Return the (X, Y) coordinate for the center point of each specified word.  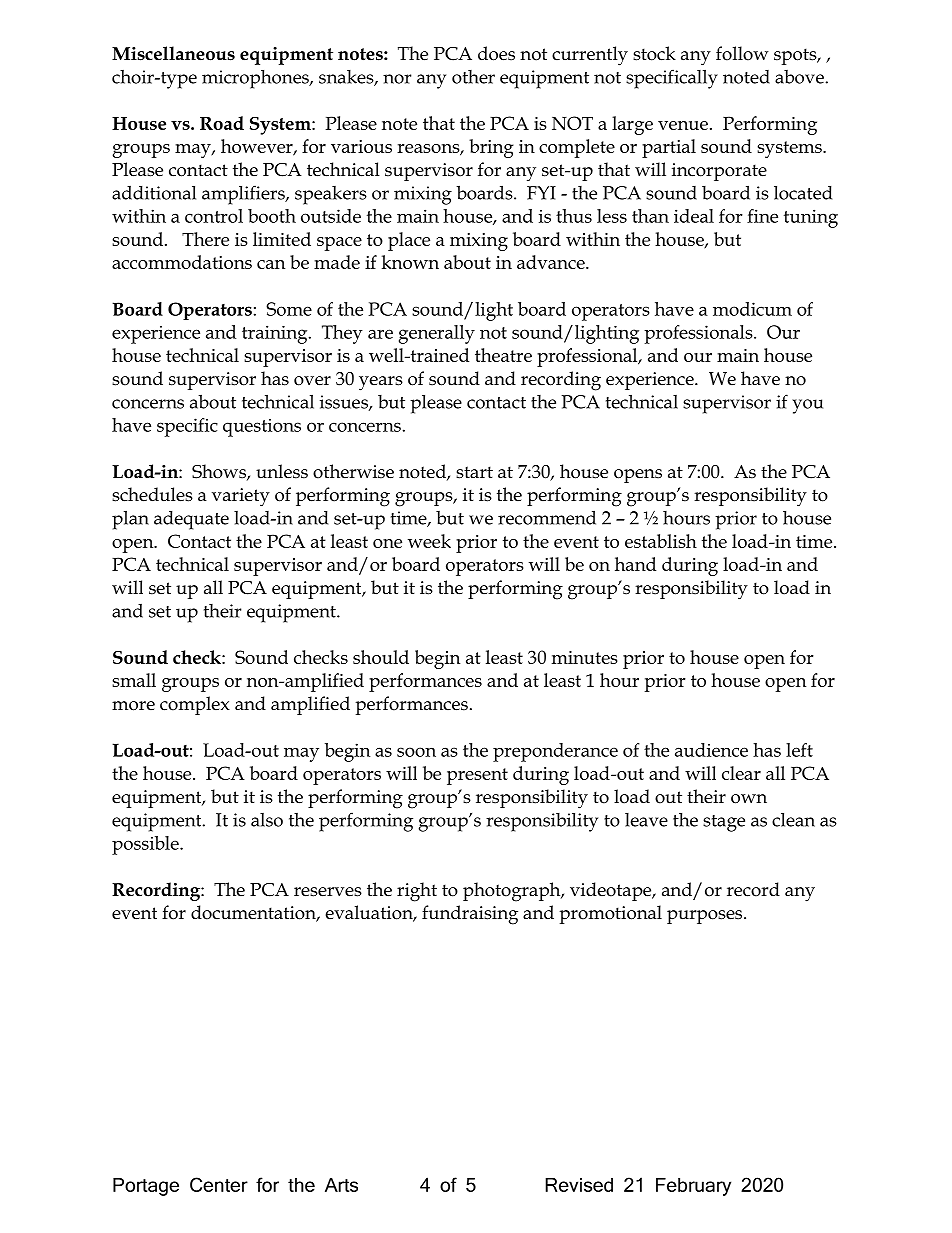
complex (195, 705)
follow (742, 53)
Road (222, 123)
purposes (706, 917)
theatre (503, 355)
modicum (752, 309)
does (496, 53)
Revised (579, 1185)
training (276, 334)
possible (146, 845)
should (381, 657)
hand (635, 564)
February (693, 1187)
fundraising (470, 915)
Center (219, 1184)
